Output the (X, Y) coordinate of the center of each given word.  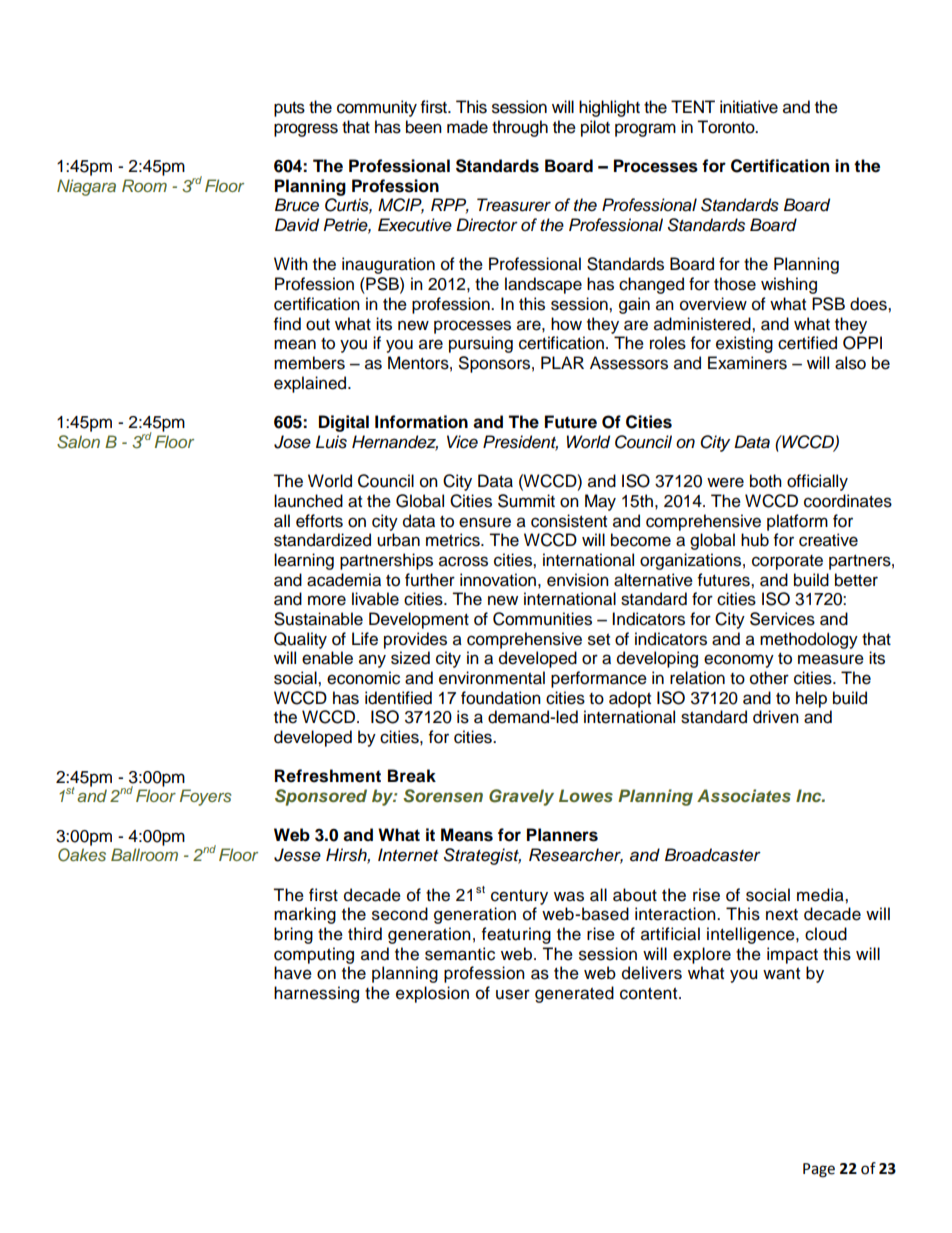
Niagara (86, 187)
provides (415, 640)
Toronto (727, 127)
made (467, 127)
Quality (300, 640)
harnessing (316, 994)
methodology (809, 640)
